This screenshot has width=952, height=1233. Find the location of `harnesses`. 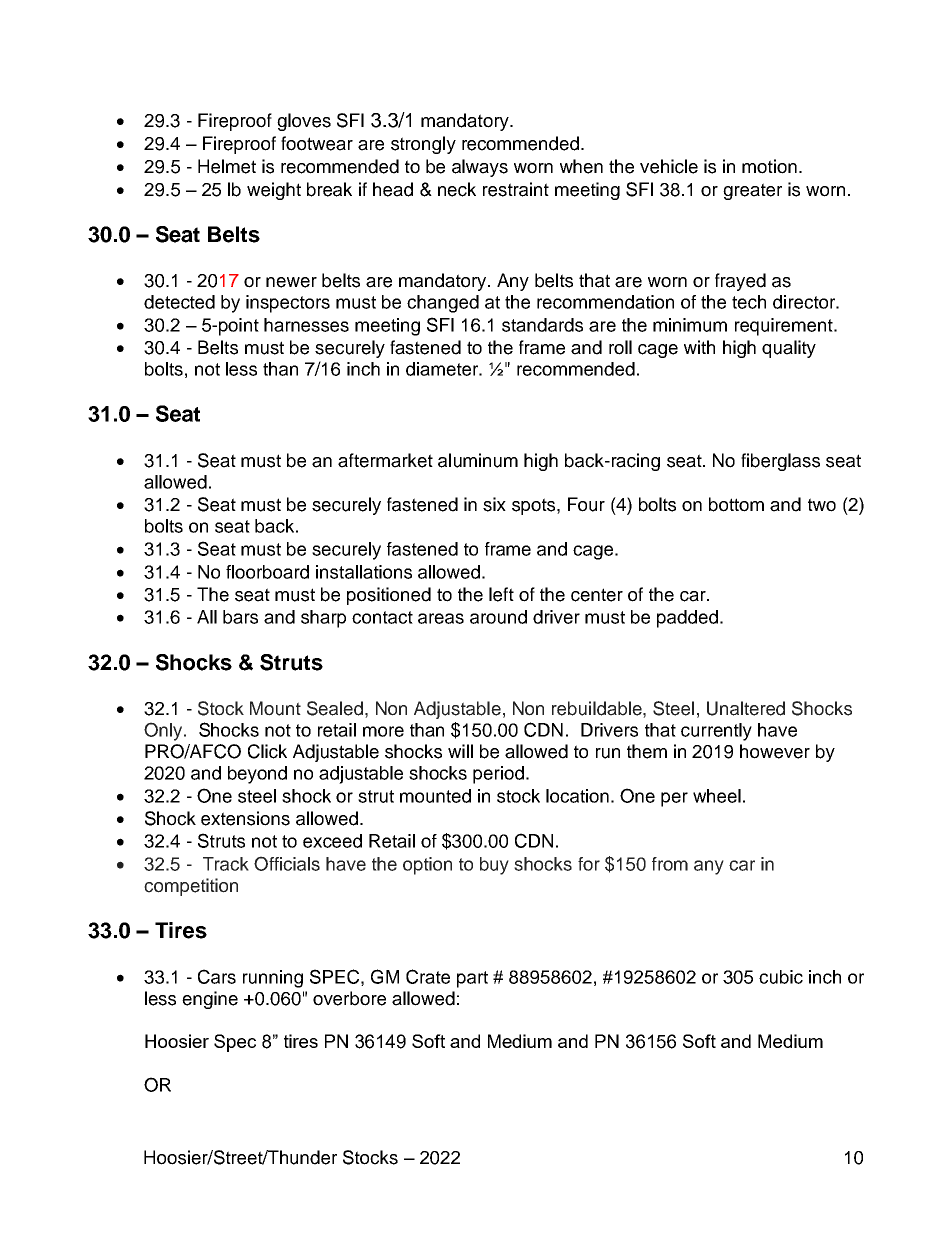

harnesses is located at coordinates (306, 325).
